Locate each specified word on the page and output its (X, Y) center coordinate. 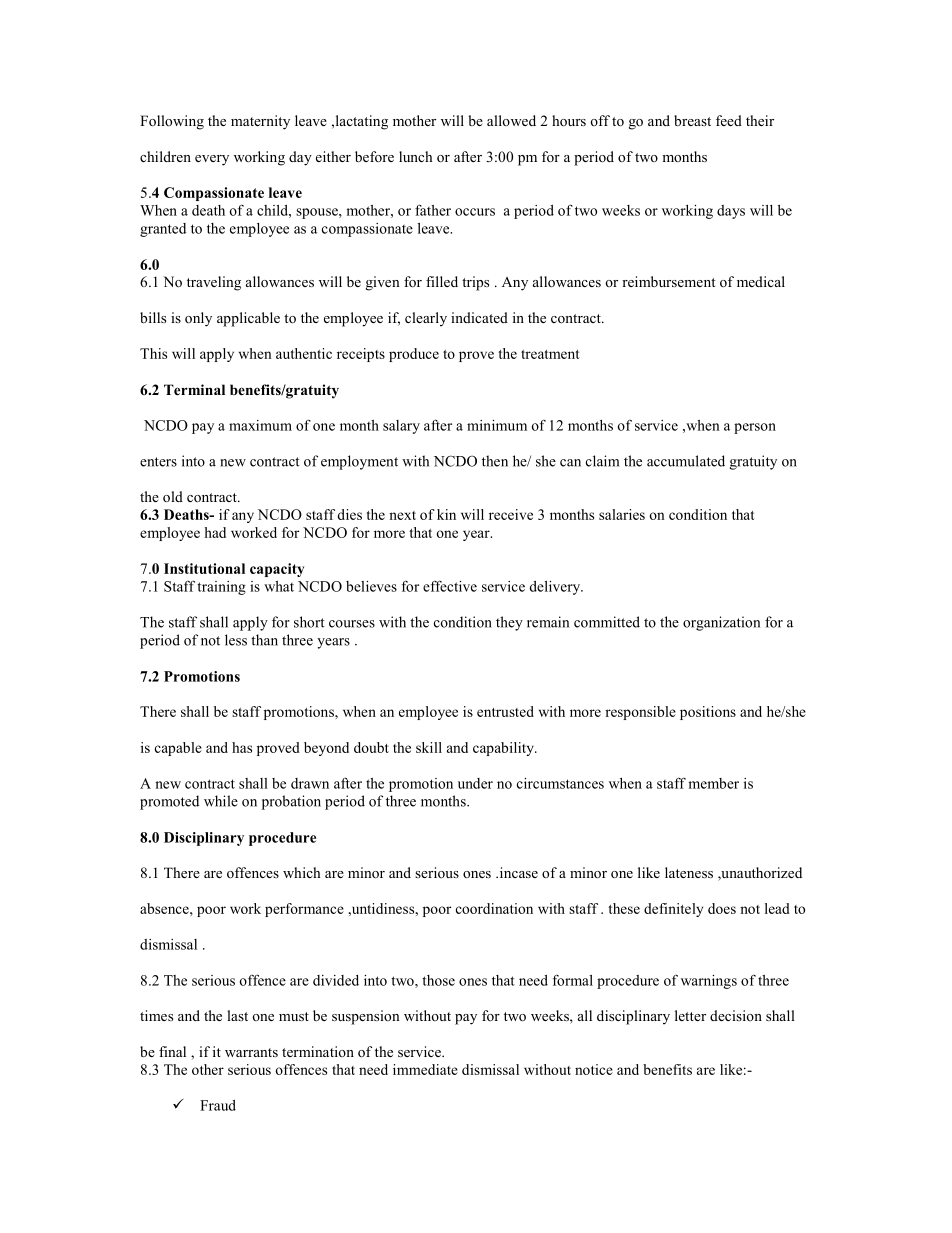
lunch (415, 156)
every (212, 160)
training (221, 588)
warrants (251, 1052)
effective (450, 586)
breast (692, 120)
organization (721, 623)
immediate (425, 1069)
